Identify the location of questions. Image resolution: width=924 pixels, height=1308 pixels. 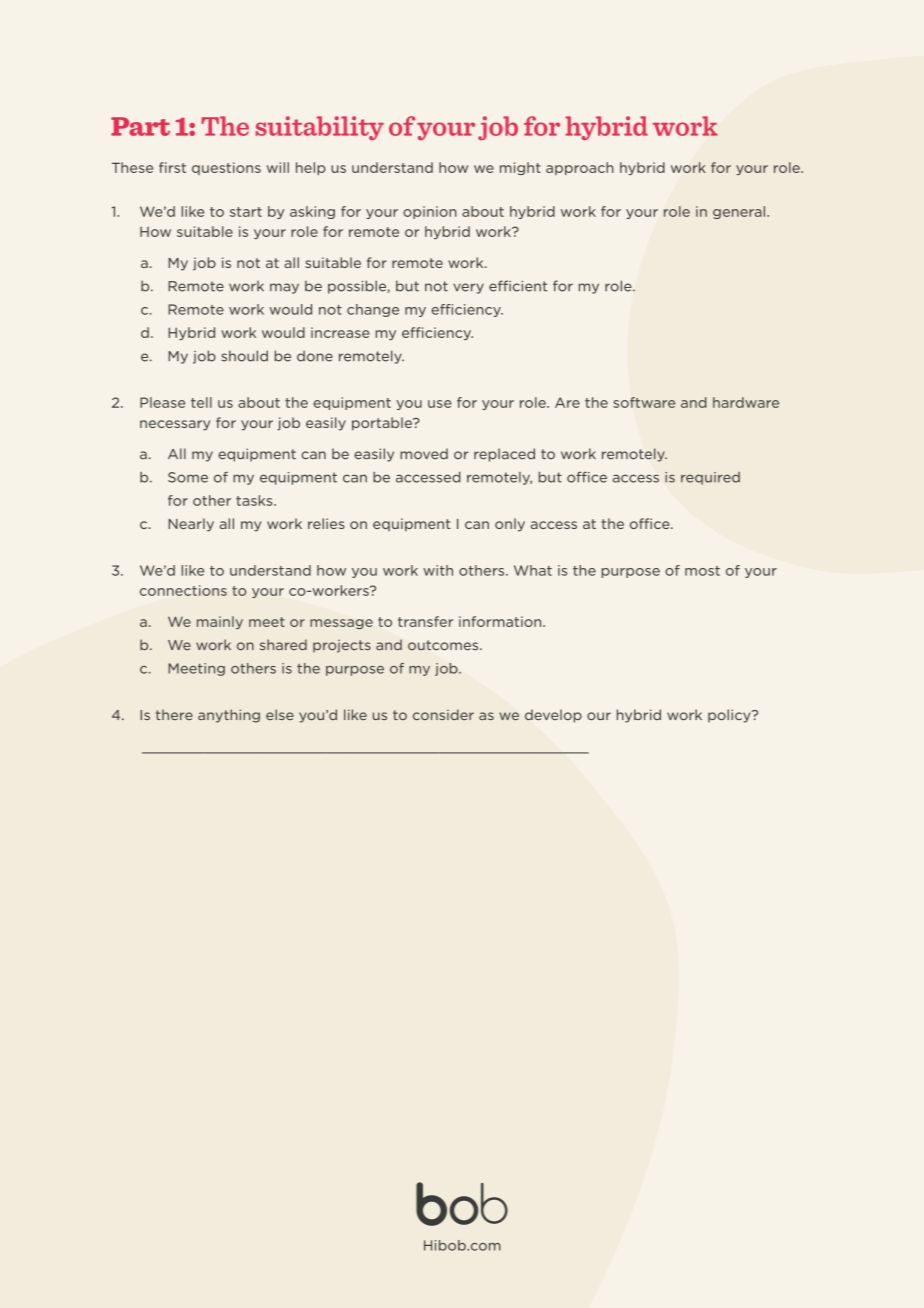
(226, 168).
